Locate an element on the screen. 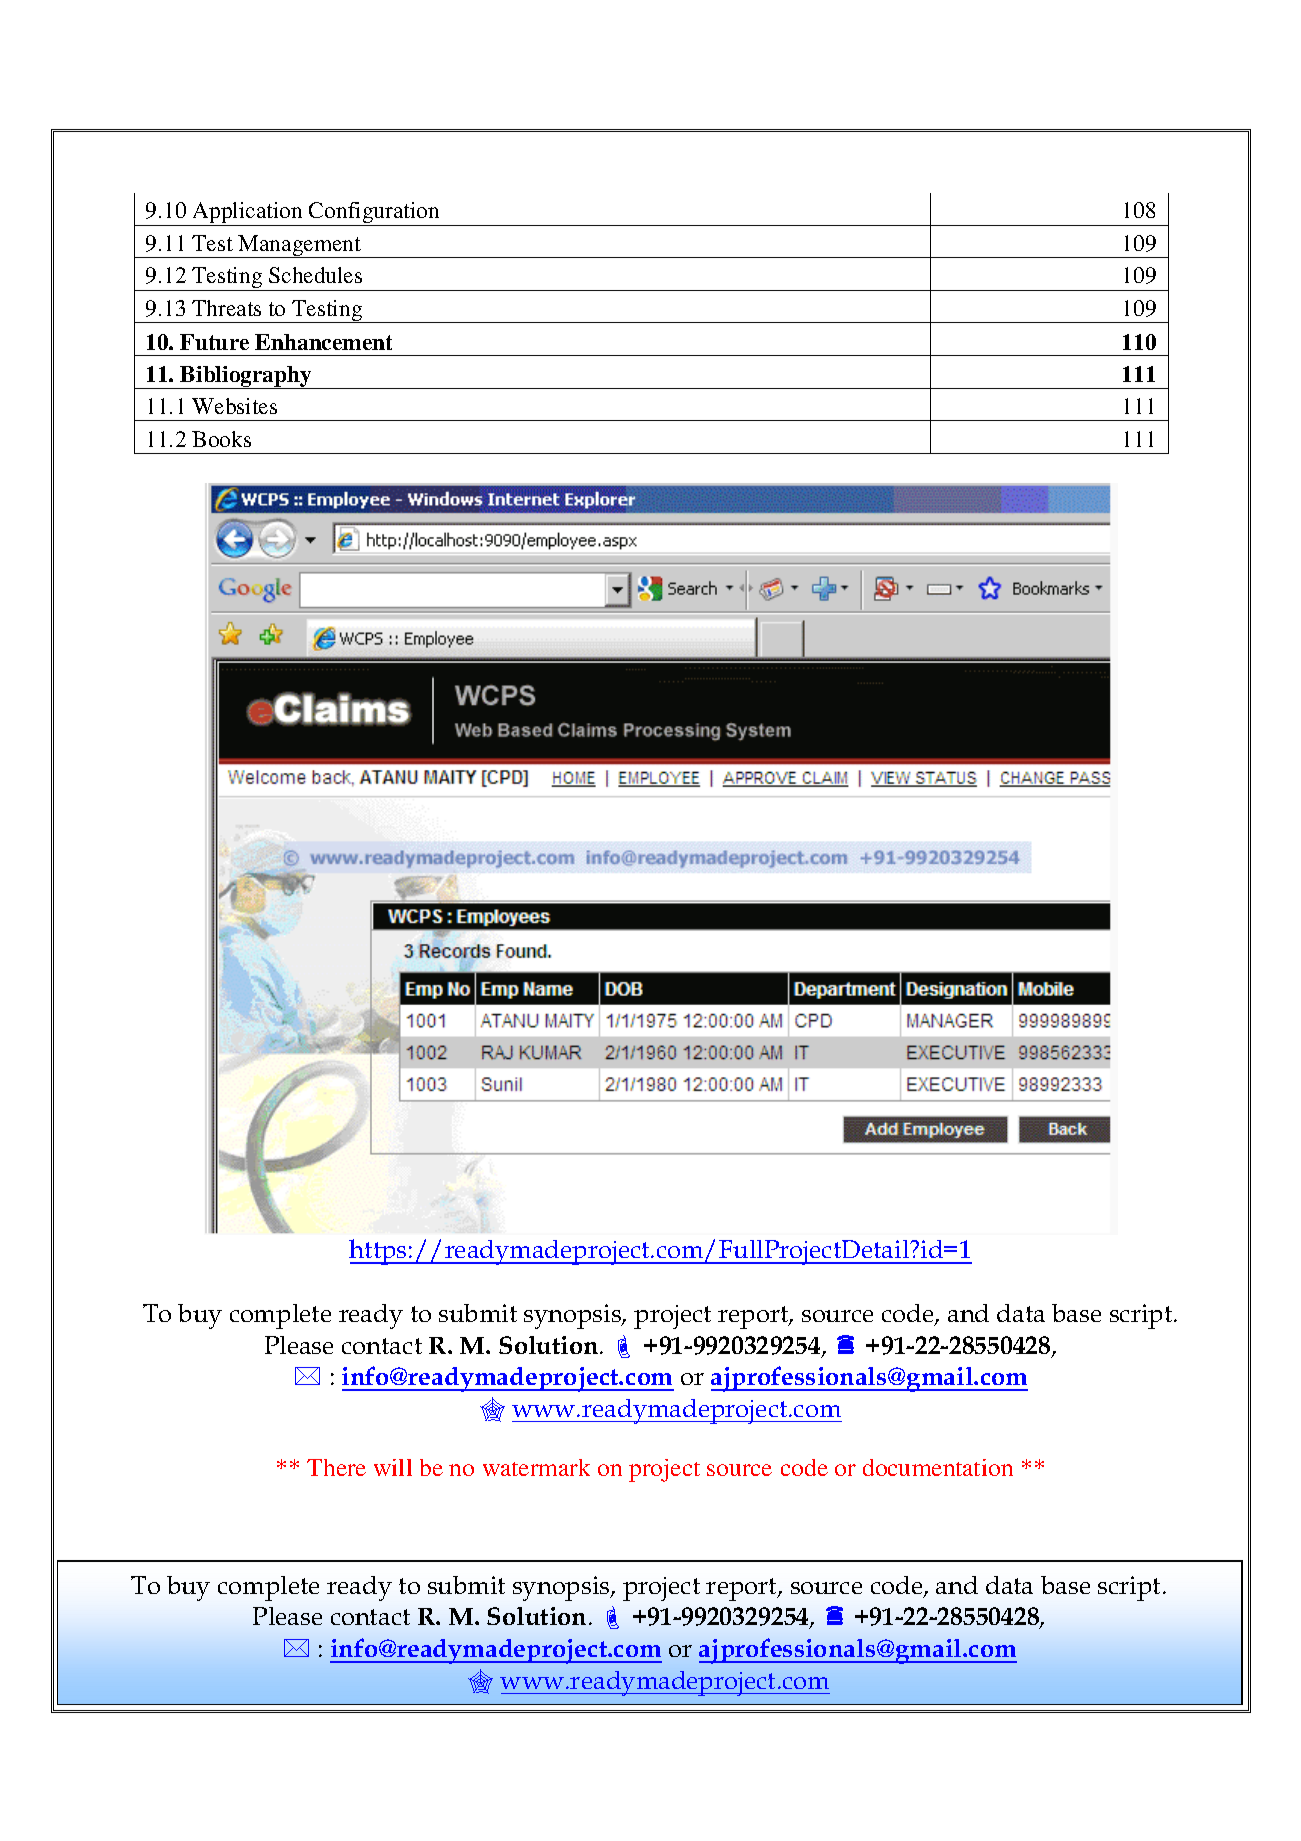 This screenshot has width=1301, height=1841. Schedules is located at coordinates (315, 275).
